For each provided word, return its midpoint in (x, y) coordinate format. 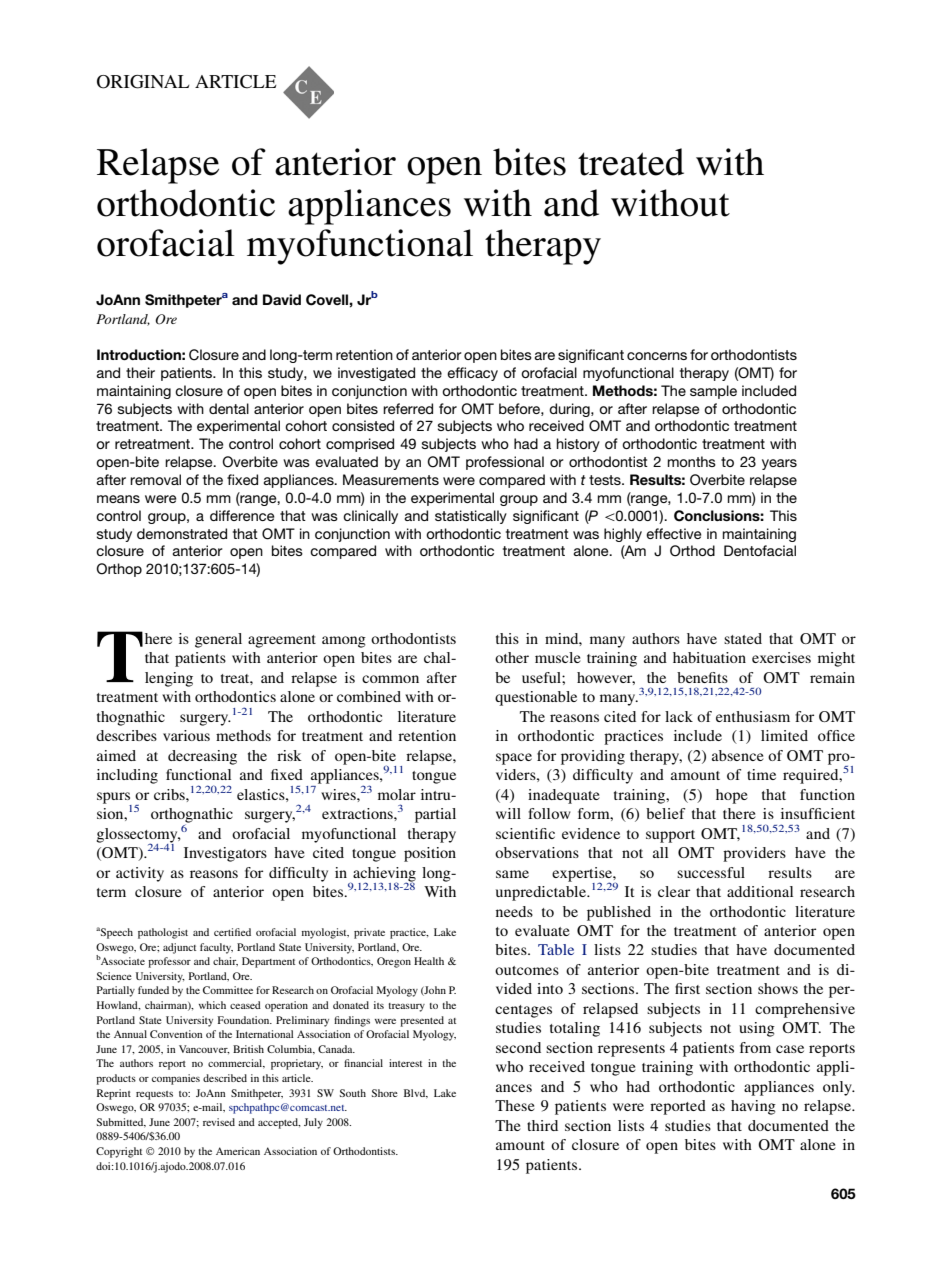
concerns (657, 356)
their (140, 372)
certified (232, 932)
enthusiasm (753, 716)
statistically (471, 517)
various (186, 735)
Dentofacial (760, 550)
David (282, 299)
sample (713, 392)
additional (760, 891)
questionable (536, 698)
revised (219, 1122)
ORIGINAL (143, 82)
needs (514, 911)
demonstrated (182, 533)
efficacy (472, 374)
